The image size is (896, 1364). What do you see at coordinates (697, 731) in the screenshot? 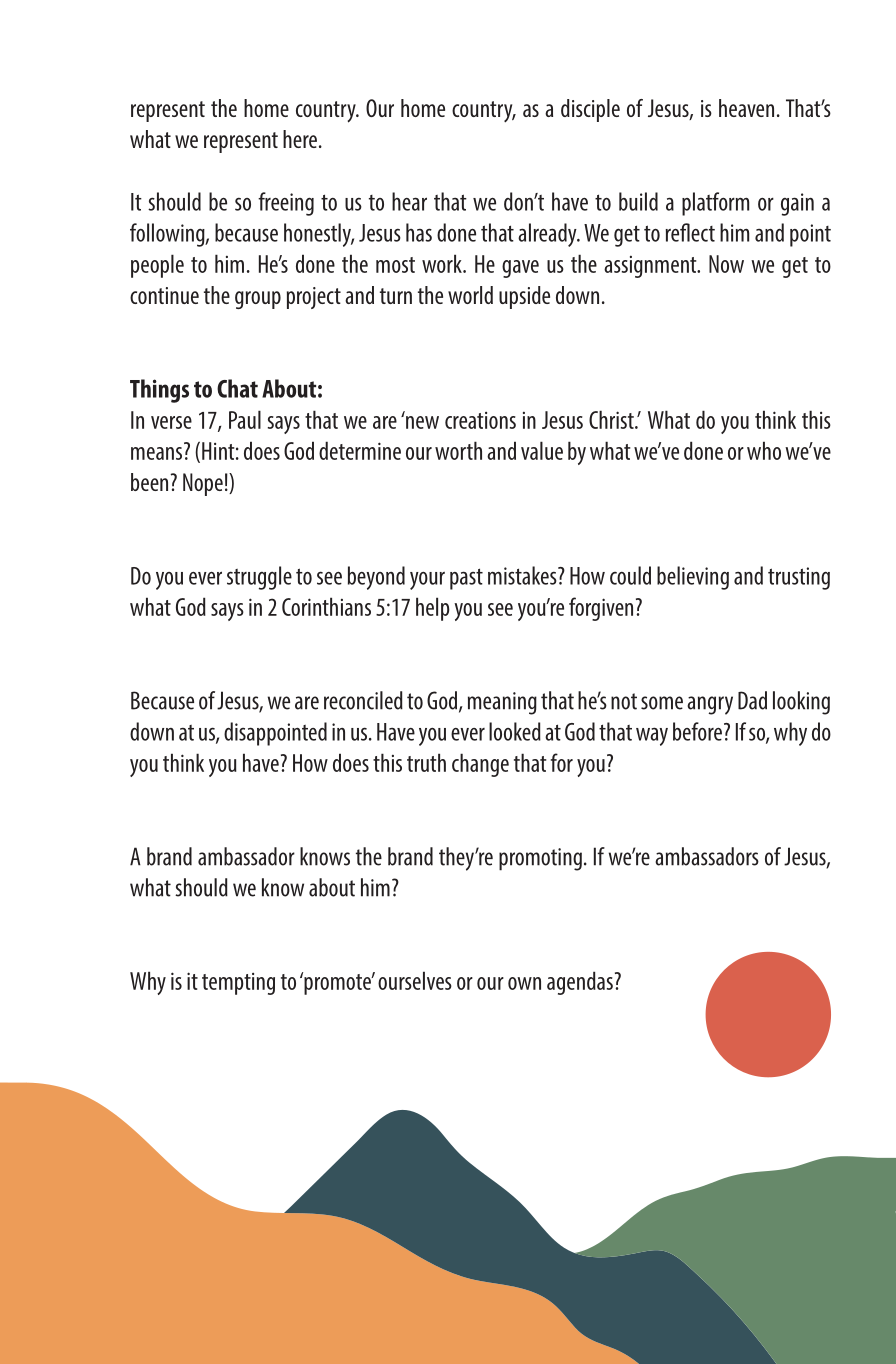
I see `before` at bounding box center [697, 731].
